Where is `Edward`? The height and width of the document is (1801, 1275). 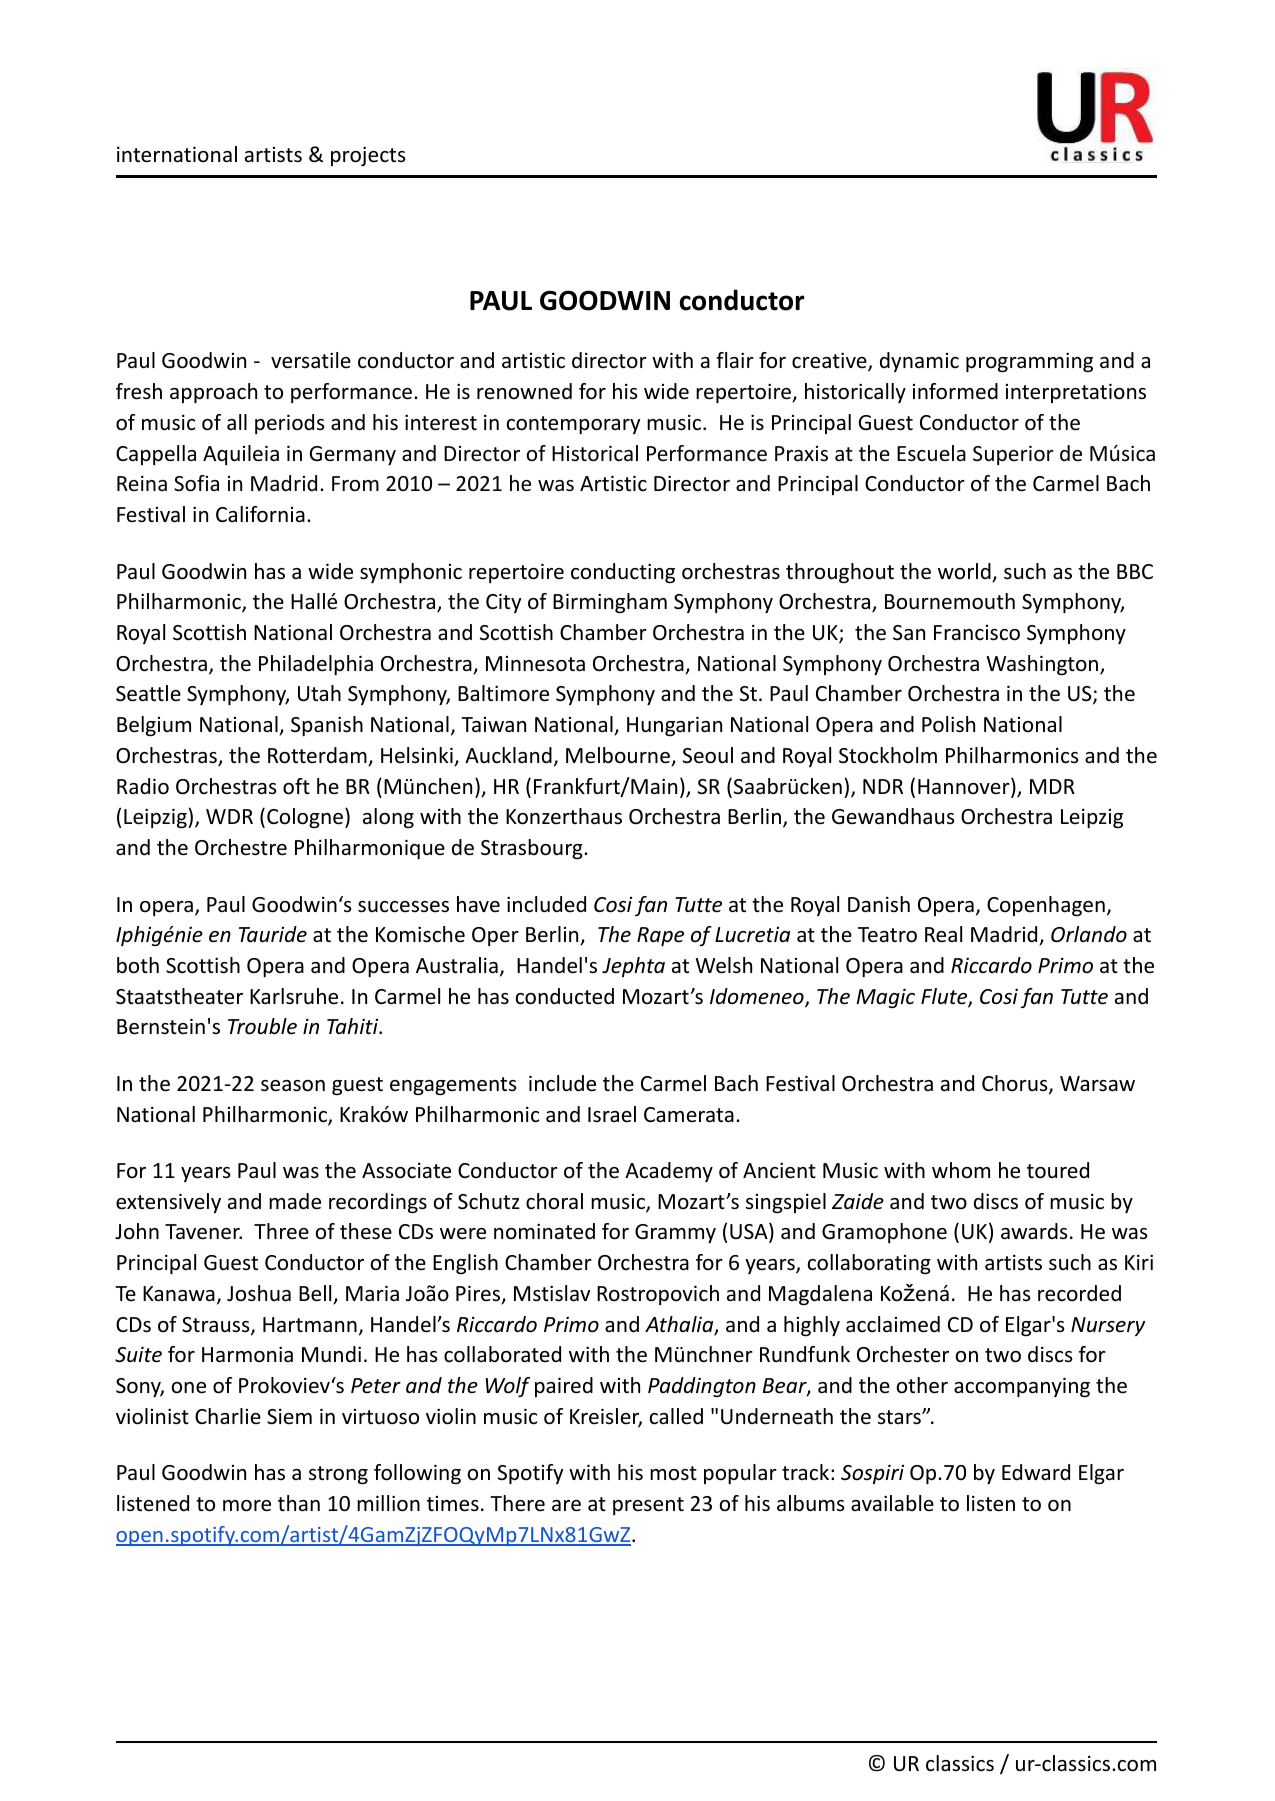 Edward is located at coordinates (1036, 1472).
